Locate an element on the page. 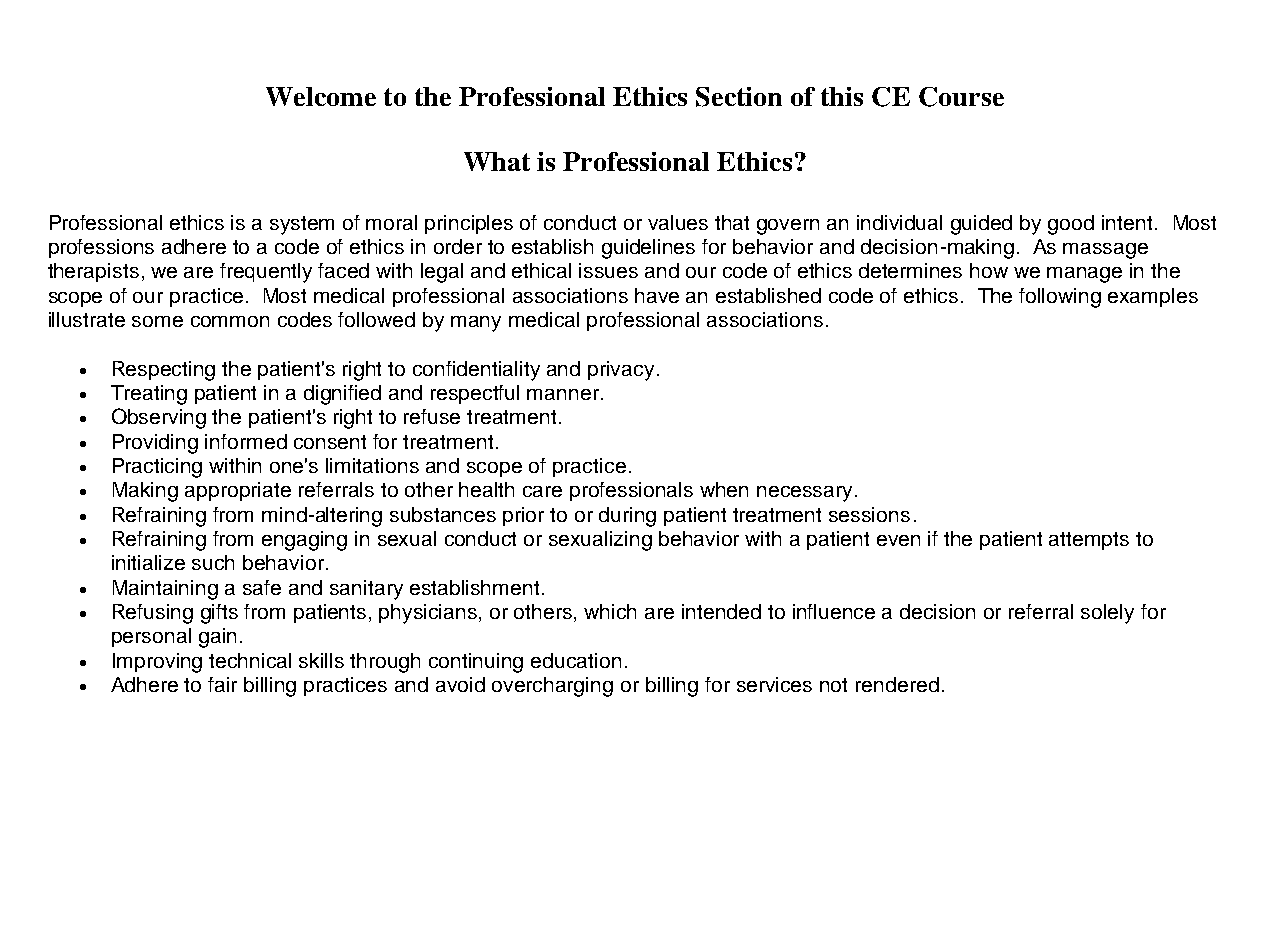 The width and height of the image is (1270, 952). appropriate is located at coordinates (238, 491).
